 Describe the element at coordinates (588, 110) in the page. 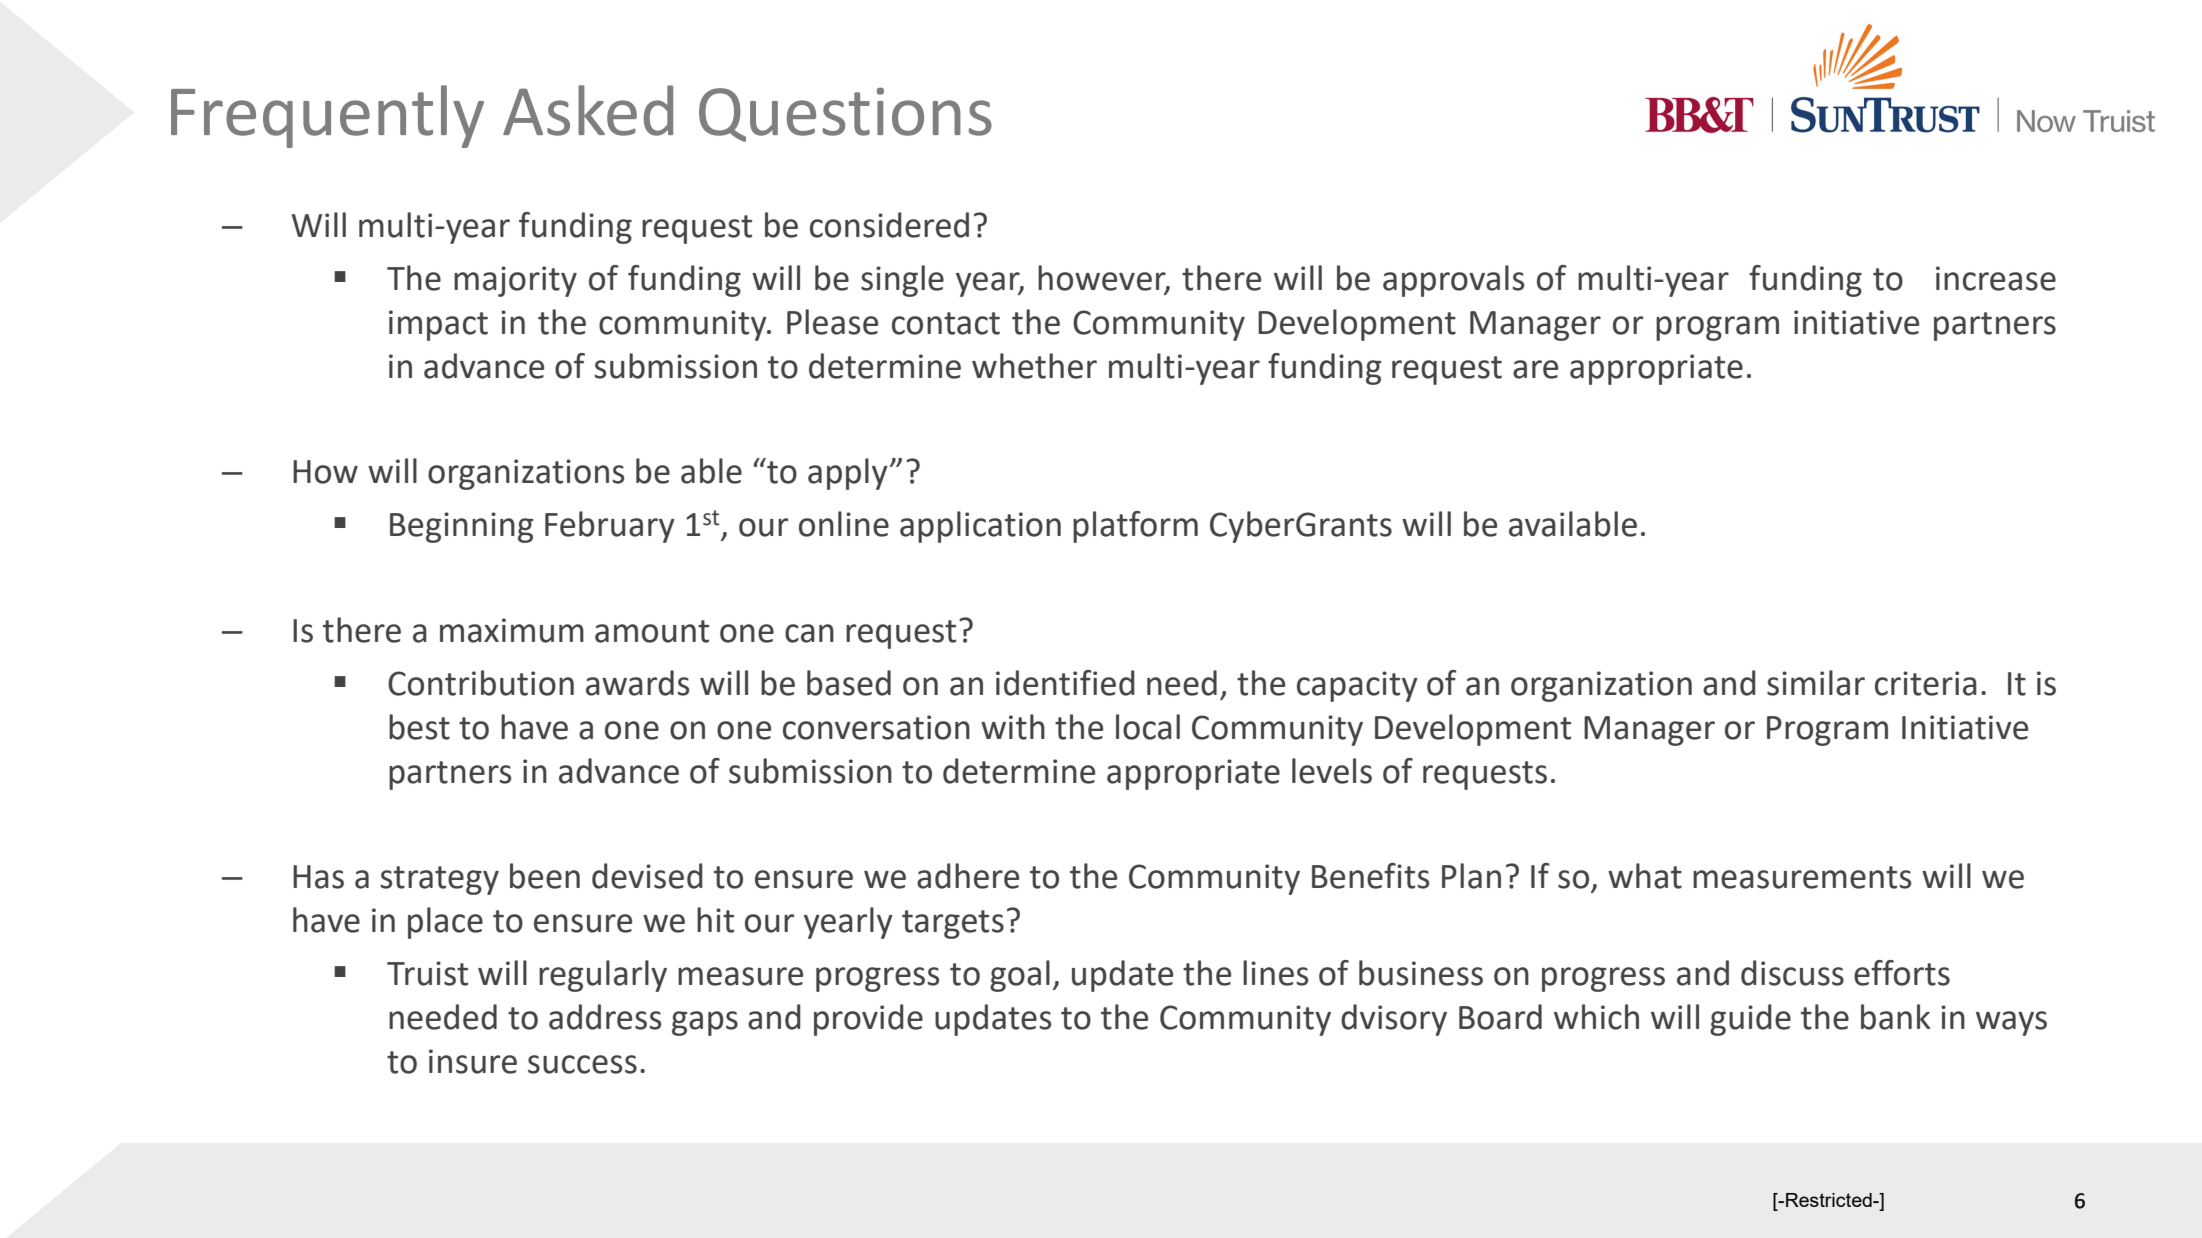

I see `Asked` at that location.
